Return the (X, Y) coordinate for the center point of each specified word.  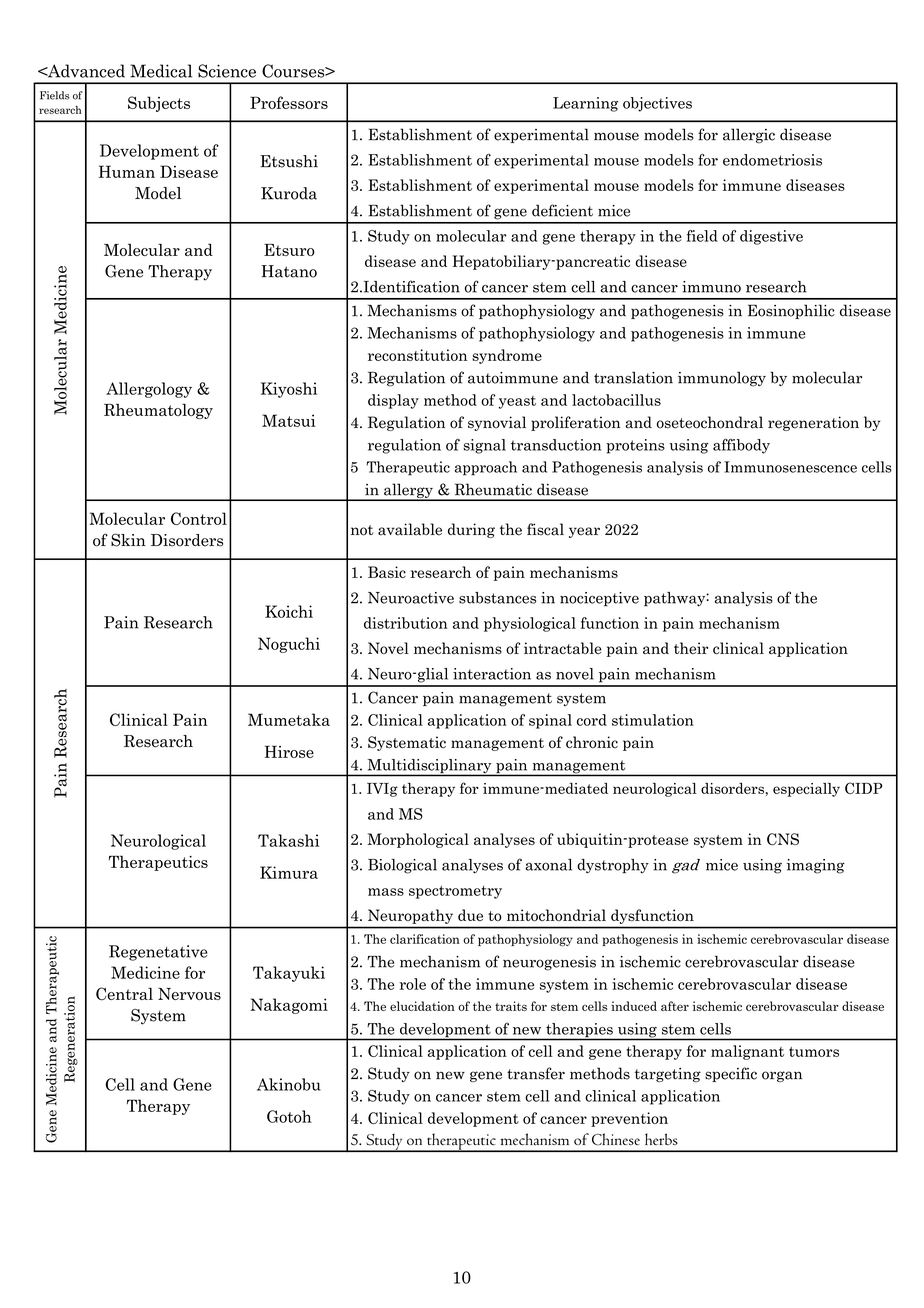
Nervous (189, 994)
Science (227, 71)
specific (731, 1074)
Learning (585, 104)
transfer (536, 1073)
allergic (749, 135)
